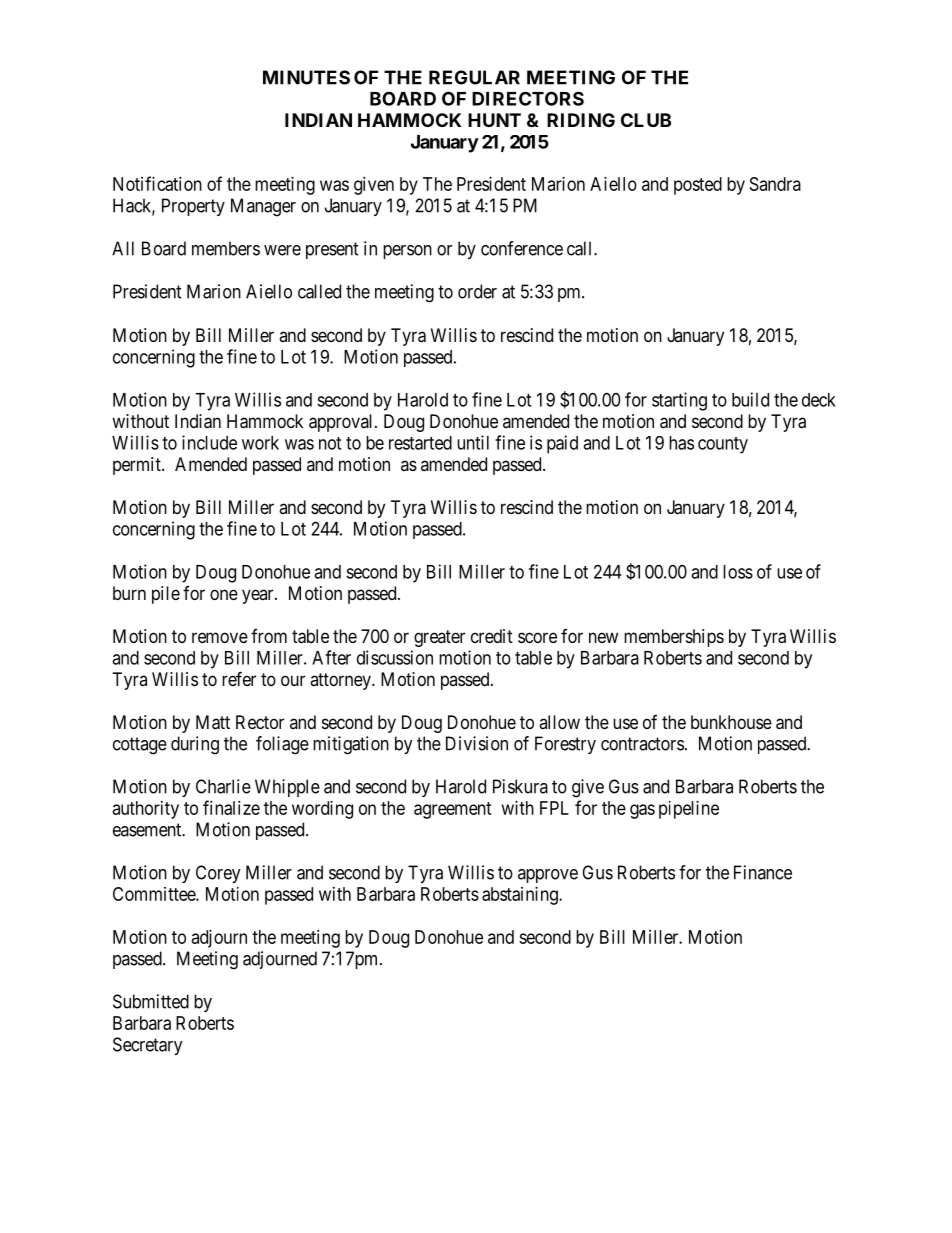  I want to click on CLUB, so click(646, 120).
